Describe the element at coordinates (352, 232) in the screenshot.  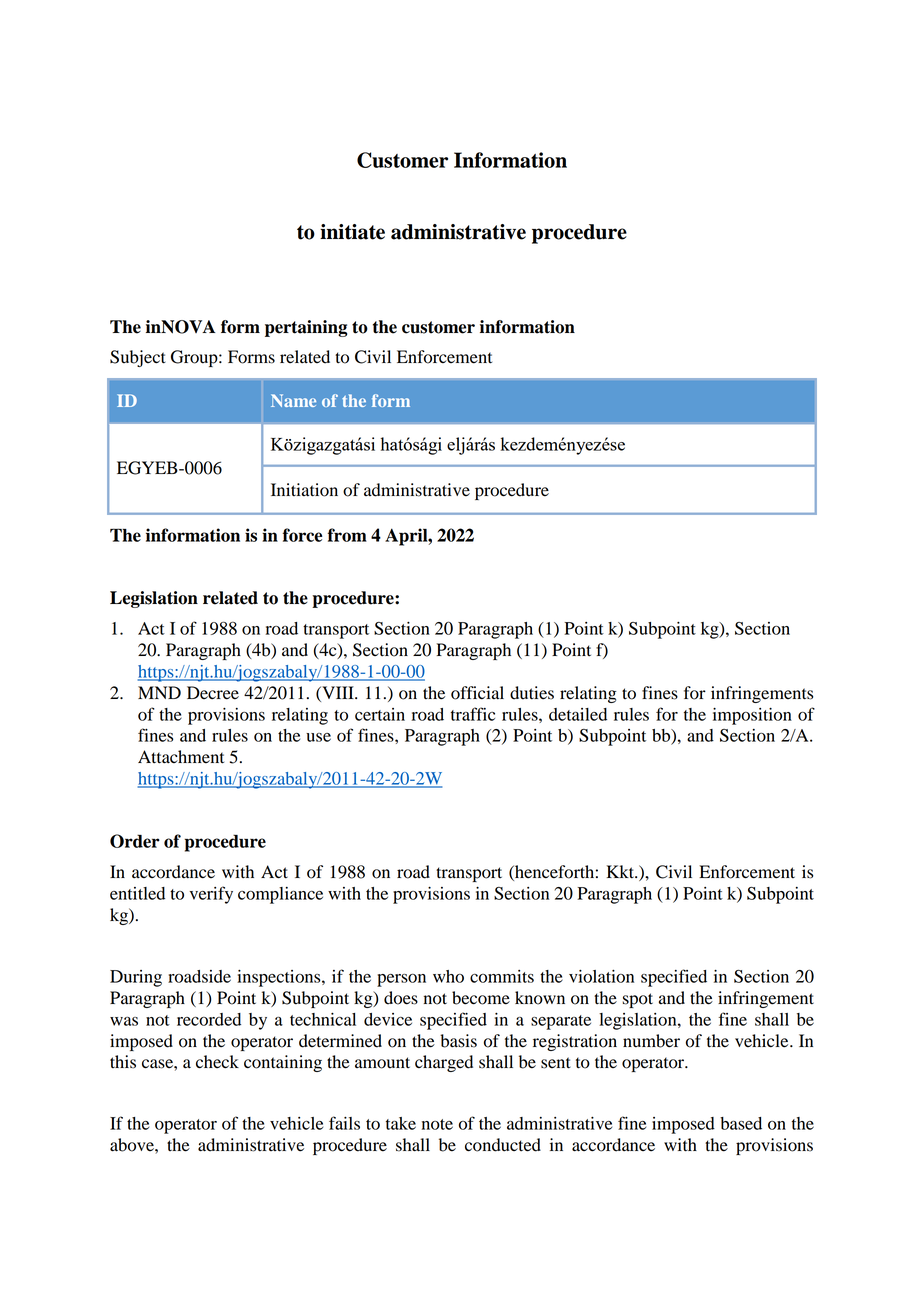
I see `initiate` at that location.
